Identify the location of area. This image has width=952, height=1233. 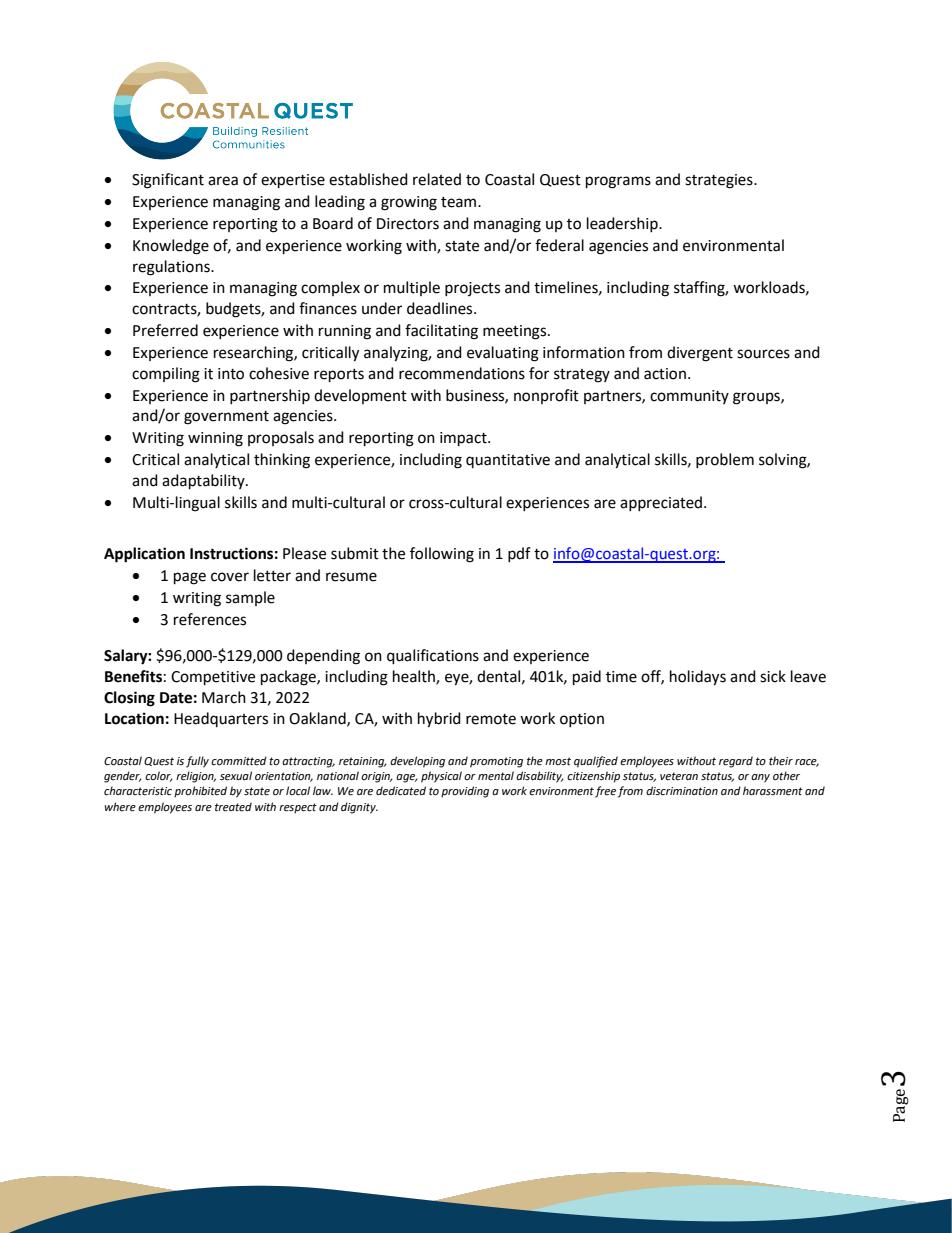
(223, 181).
